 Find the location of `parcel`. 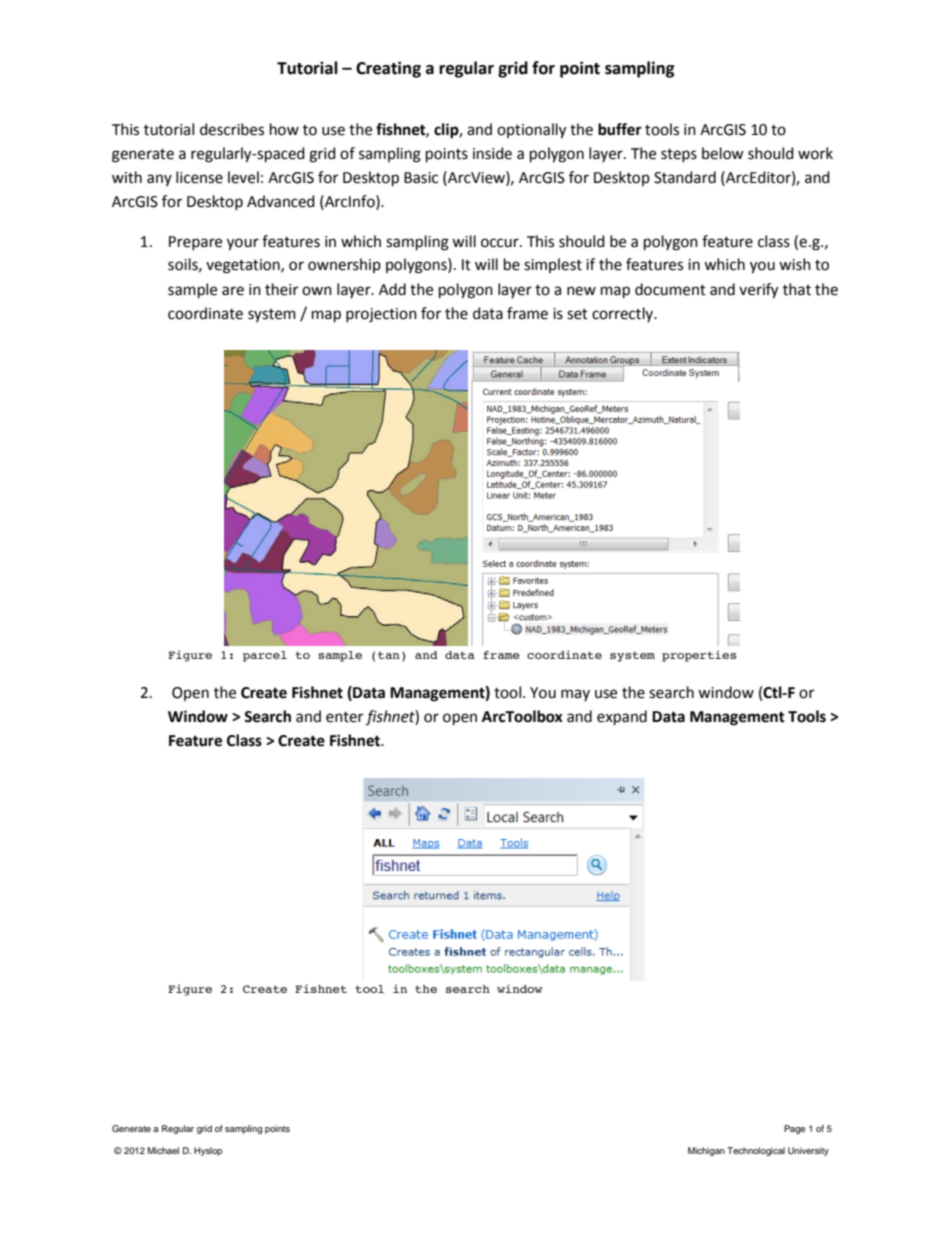

parcel is located at coordinates (265, 656).
